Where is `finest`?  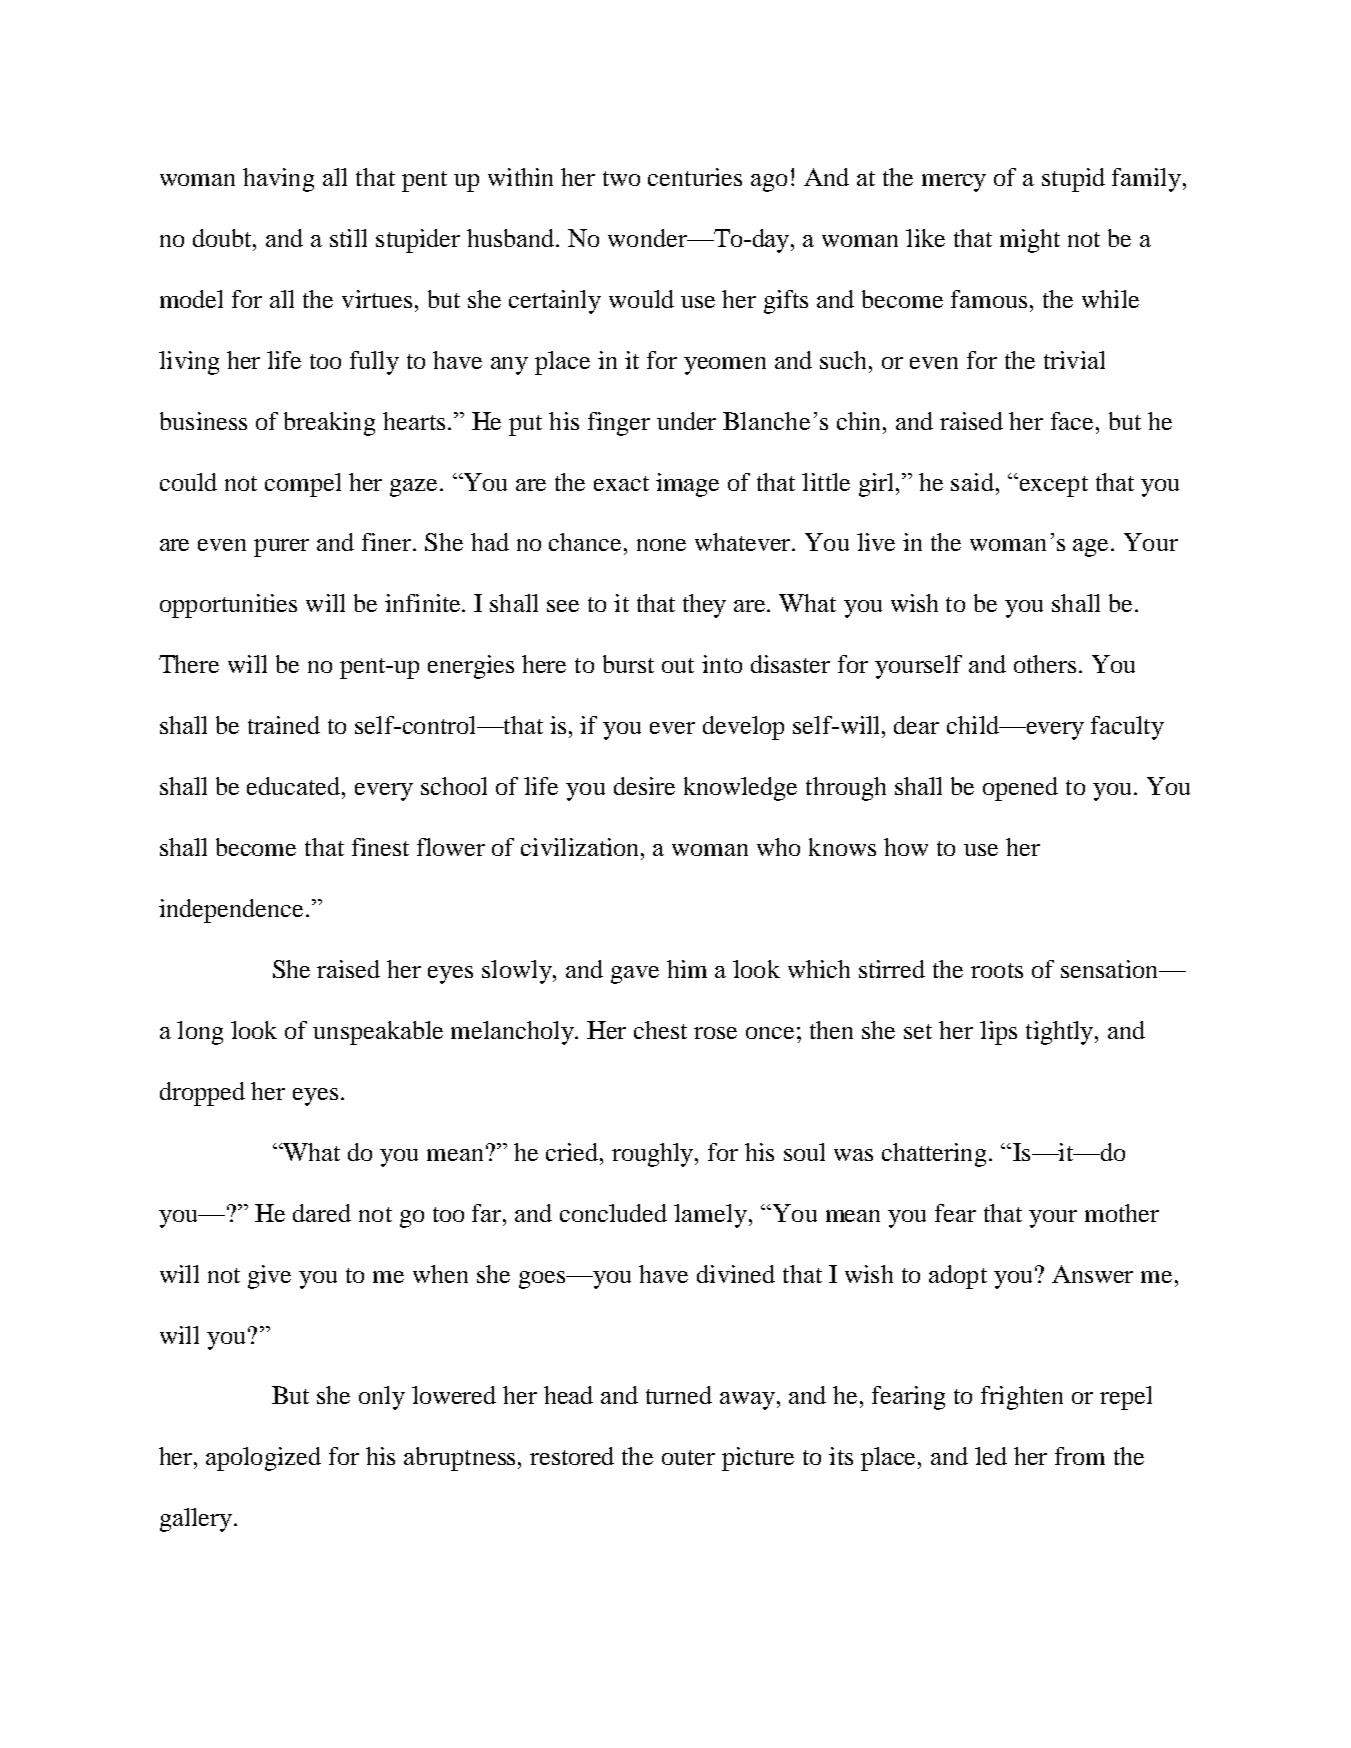 finest is located at coordinates (380, 847).
